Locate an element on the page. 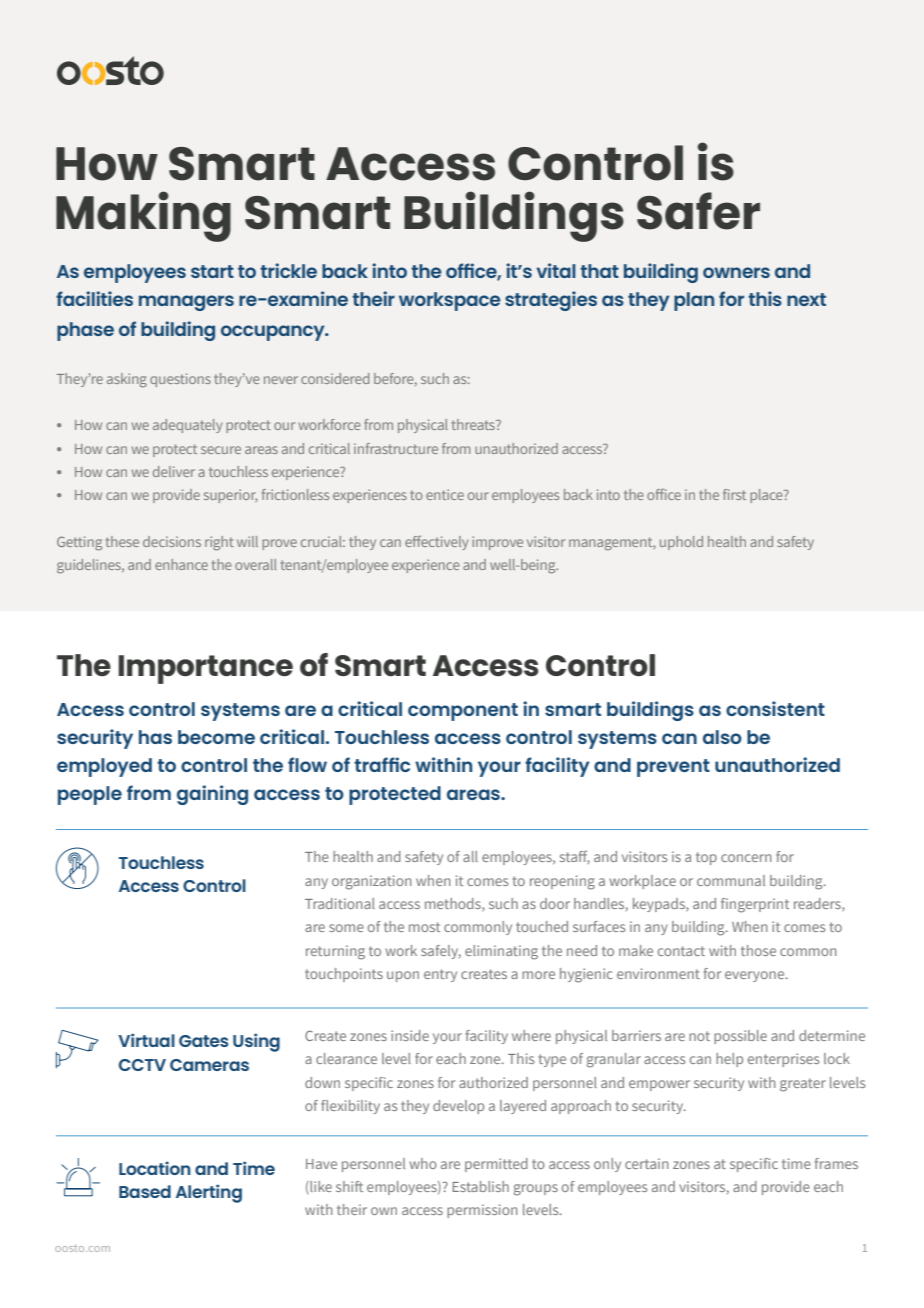 This image has height=1308, width=924. entice is located at coordinates (445, 494).
